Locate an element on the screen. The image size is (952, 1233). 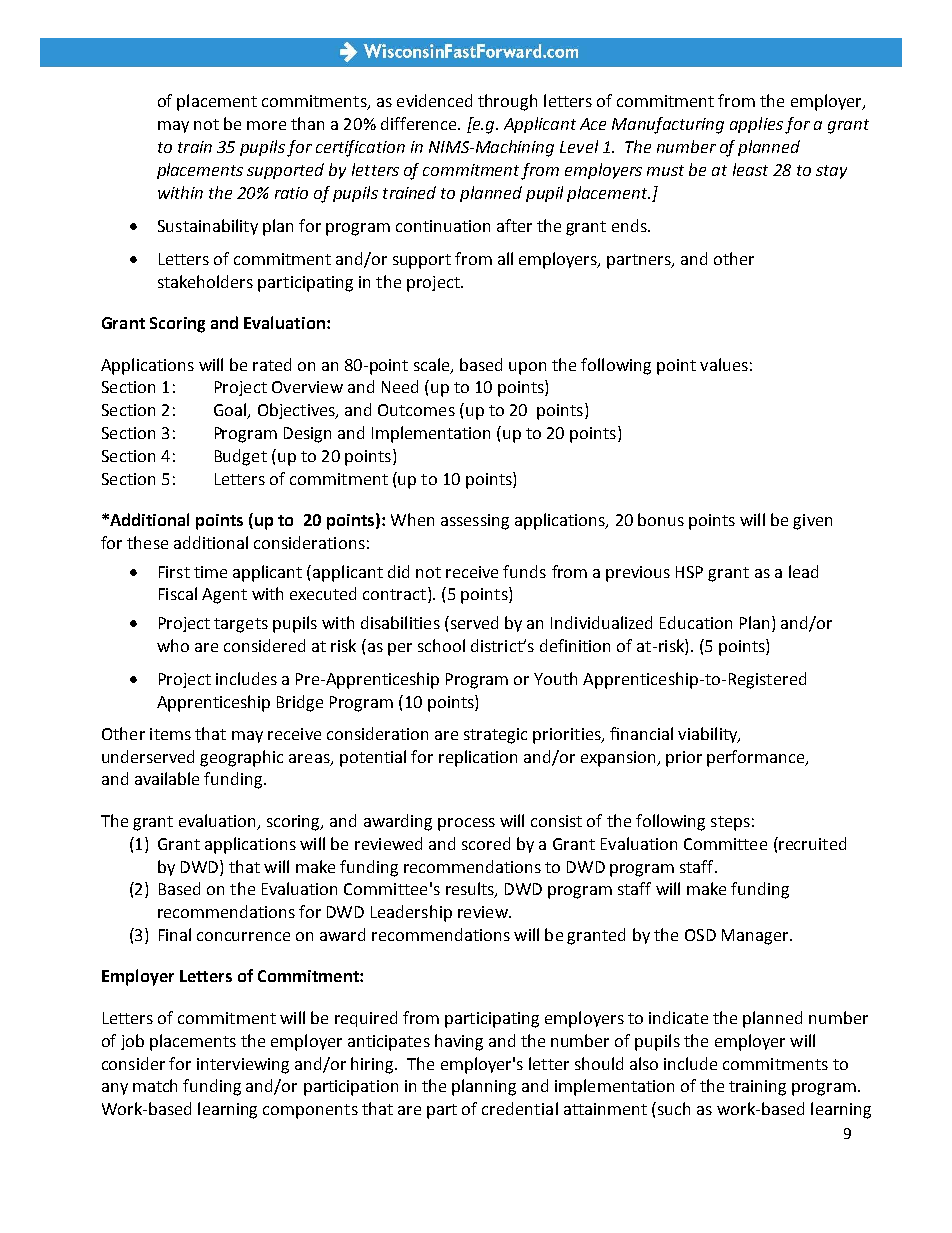
Goal is located at coordinates (231, 411).
